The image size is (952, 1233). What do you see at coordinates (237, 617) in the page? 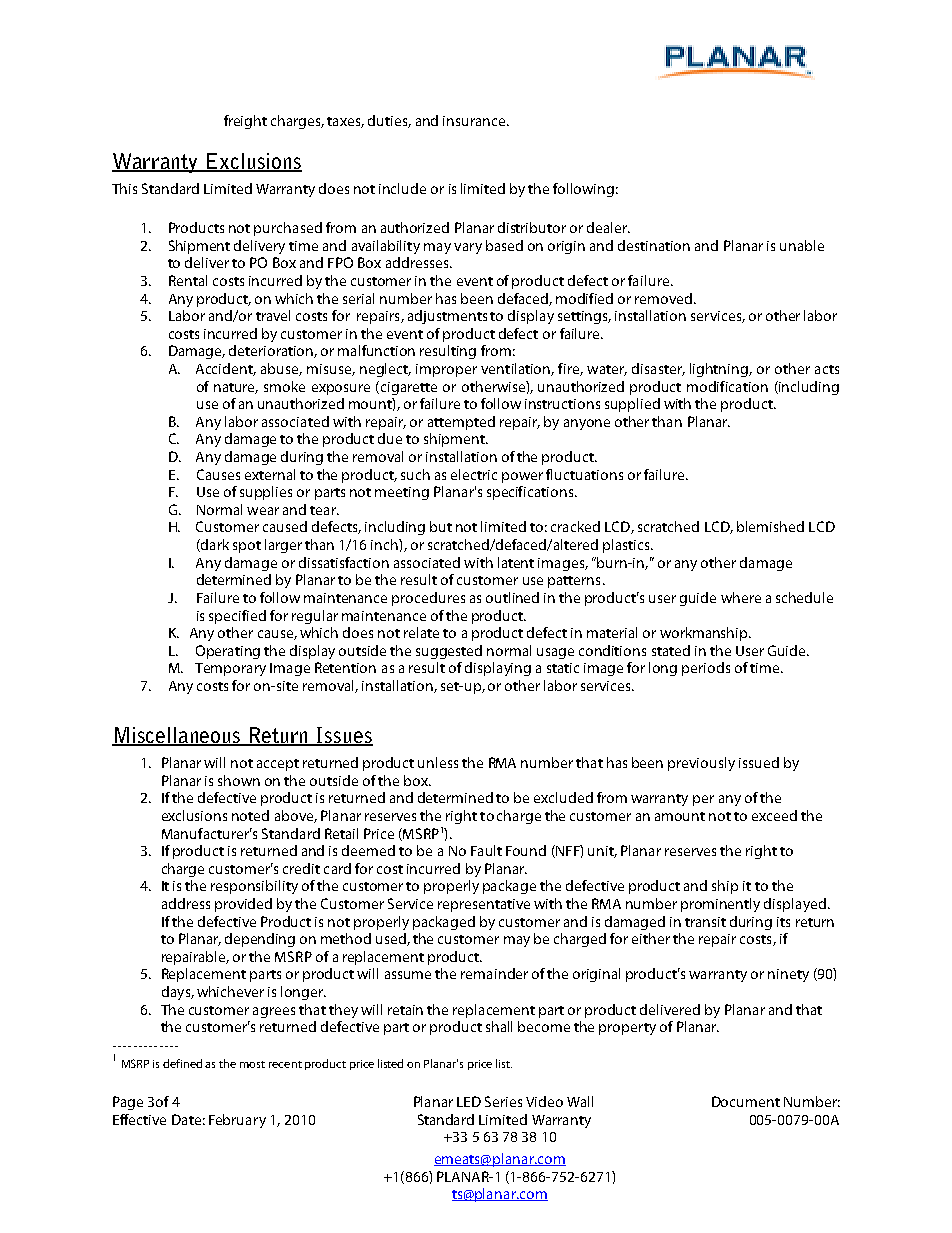
I see `specified` at bounding box center [237, 617].
